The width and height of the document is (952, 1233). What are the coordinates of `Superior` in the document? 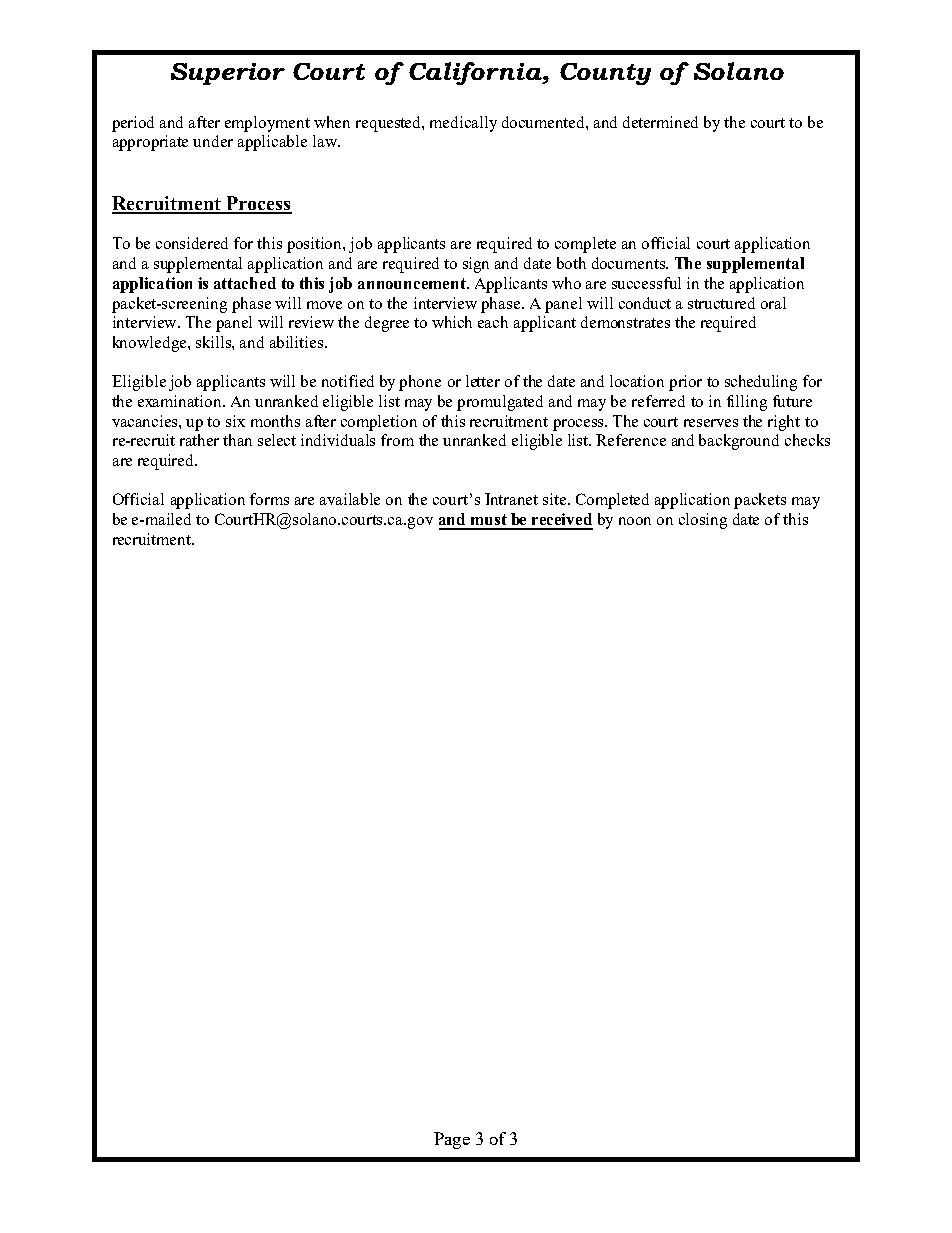 It's located at (228, 74).
